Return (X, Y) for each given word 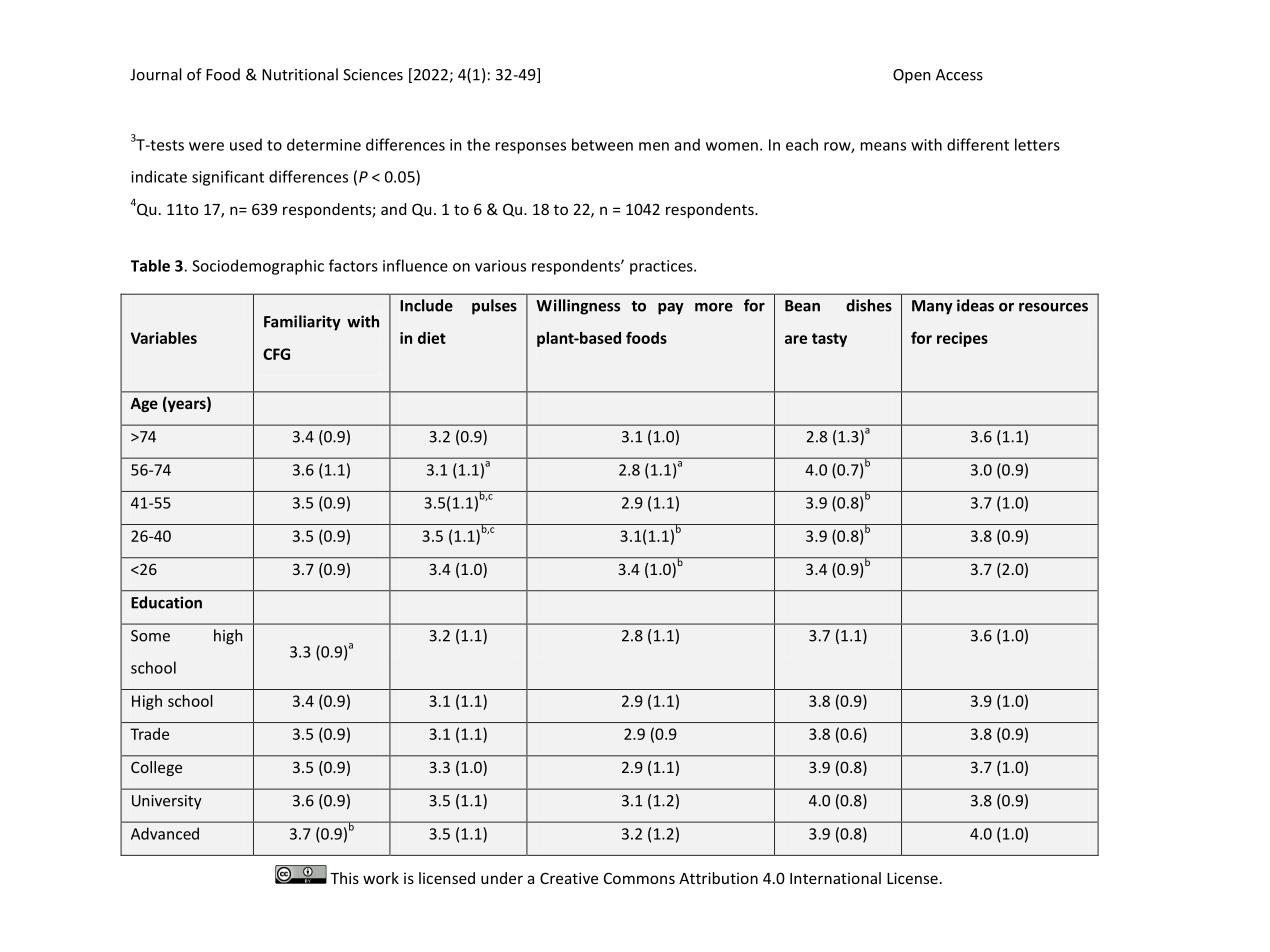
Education (166, 602)
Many (932, 307)
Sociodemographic (258, 267)
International (835, 878)
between (602, 144)
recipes (962, 339)
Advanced (165, 833)
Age (144, 405)
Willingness (578, 307)
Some (150, 636)
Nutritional (300, 74)
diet (432, 338)
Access (959, 75)
